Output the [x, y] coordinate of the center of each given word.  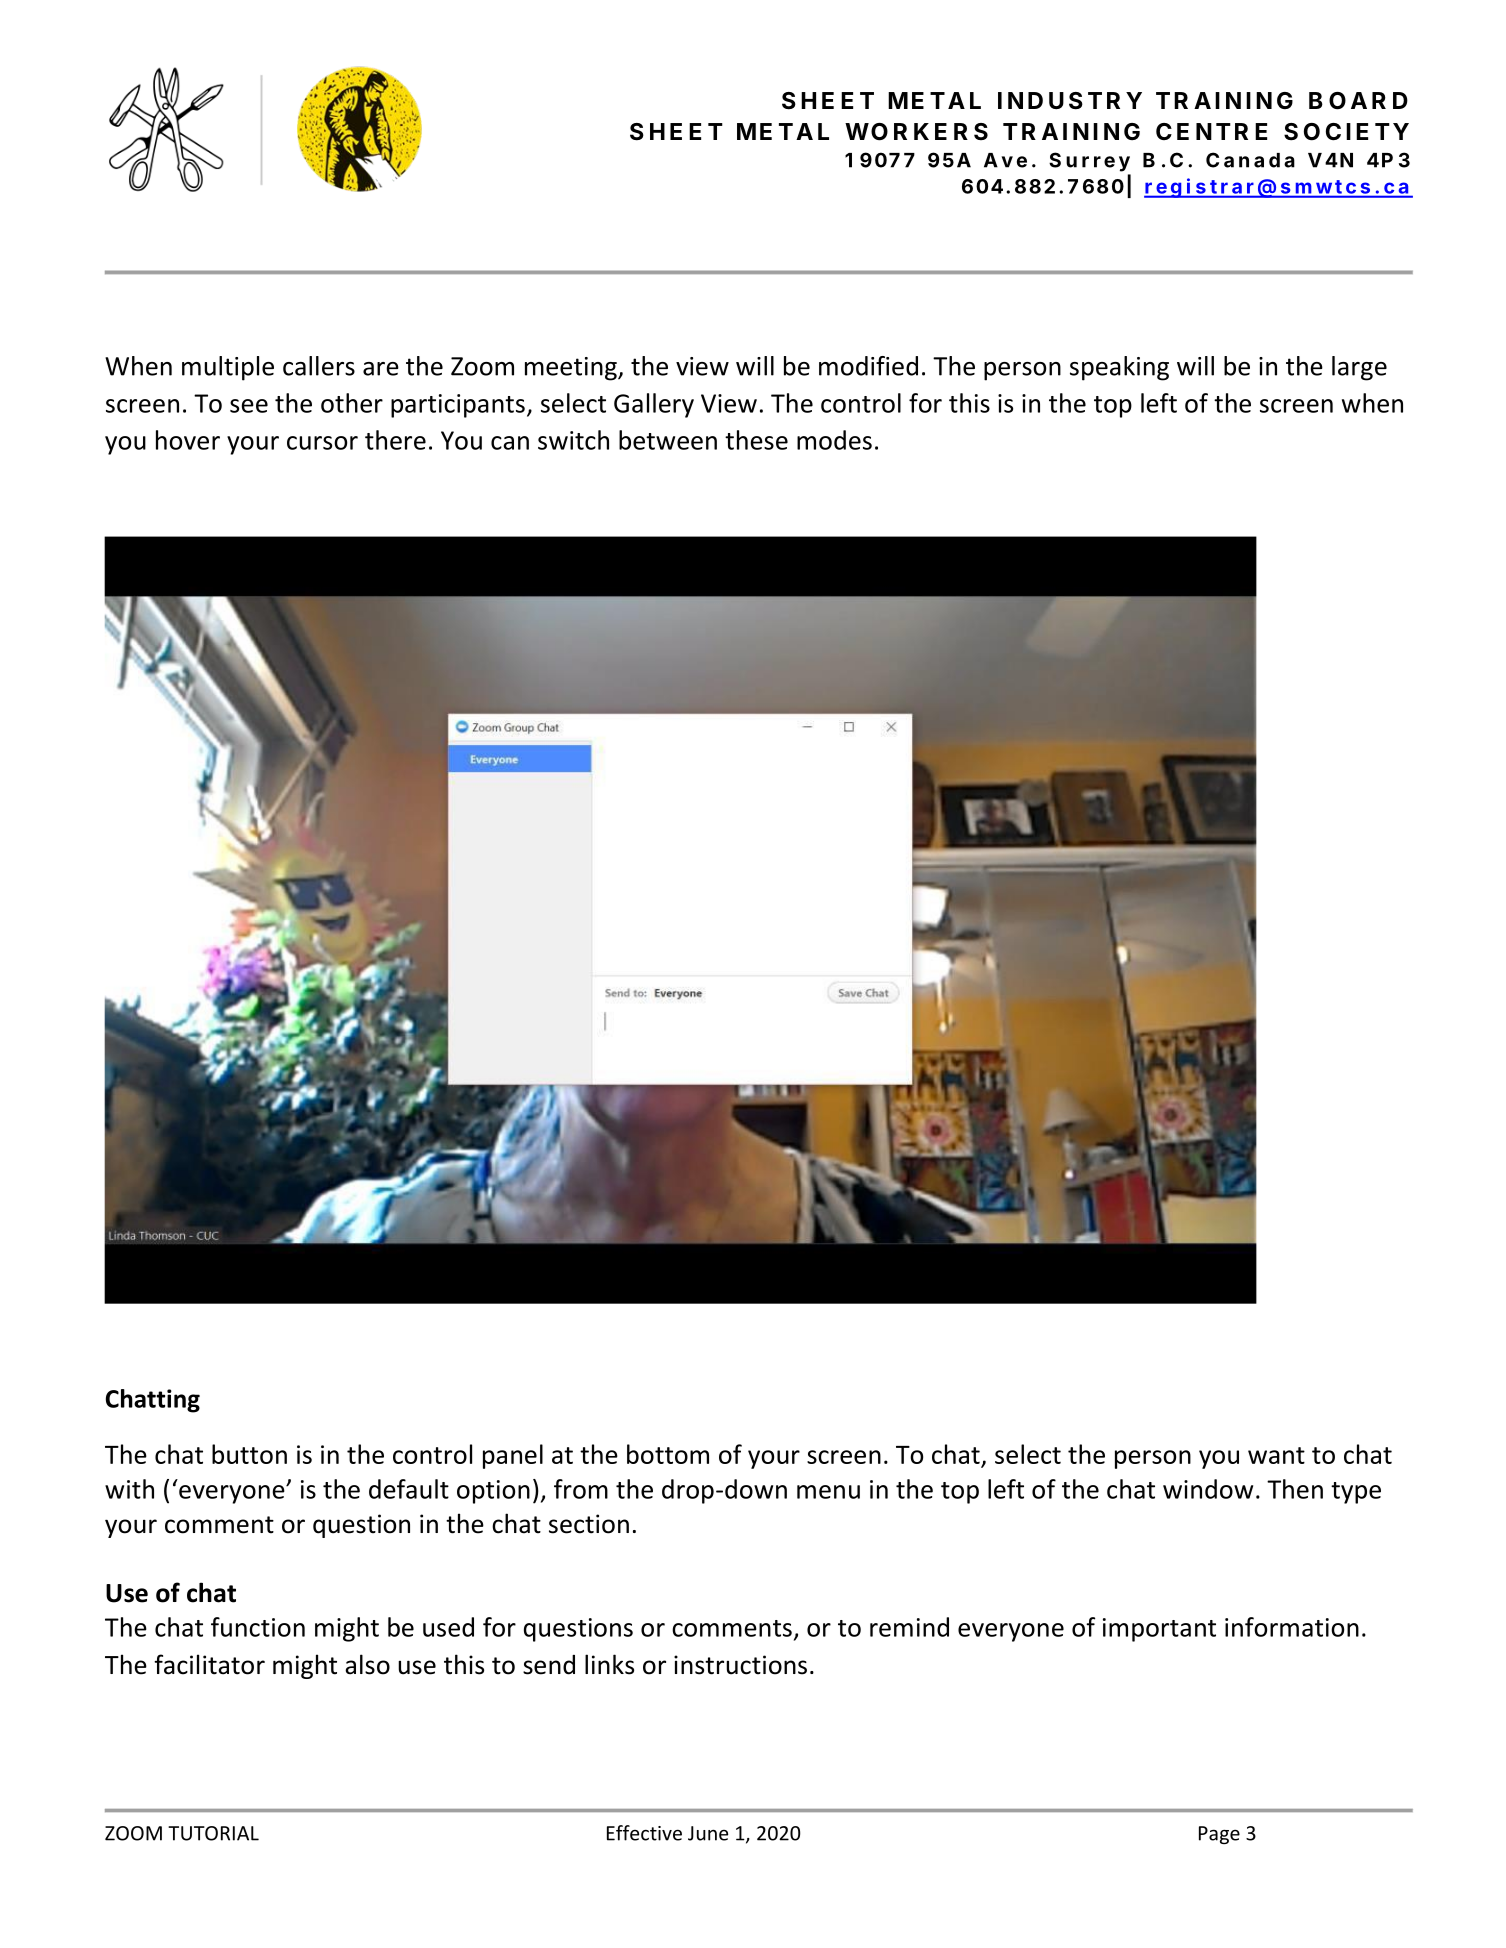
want [1276, 1455]
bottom [668, 1454]
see [249, 406]
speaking [1119, 368]
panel [513, 1456]
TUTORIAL [213, 1833]
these [756, 440]
